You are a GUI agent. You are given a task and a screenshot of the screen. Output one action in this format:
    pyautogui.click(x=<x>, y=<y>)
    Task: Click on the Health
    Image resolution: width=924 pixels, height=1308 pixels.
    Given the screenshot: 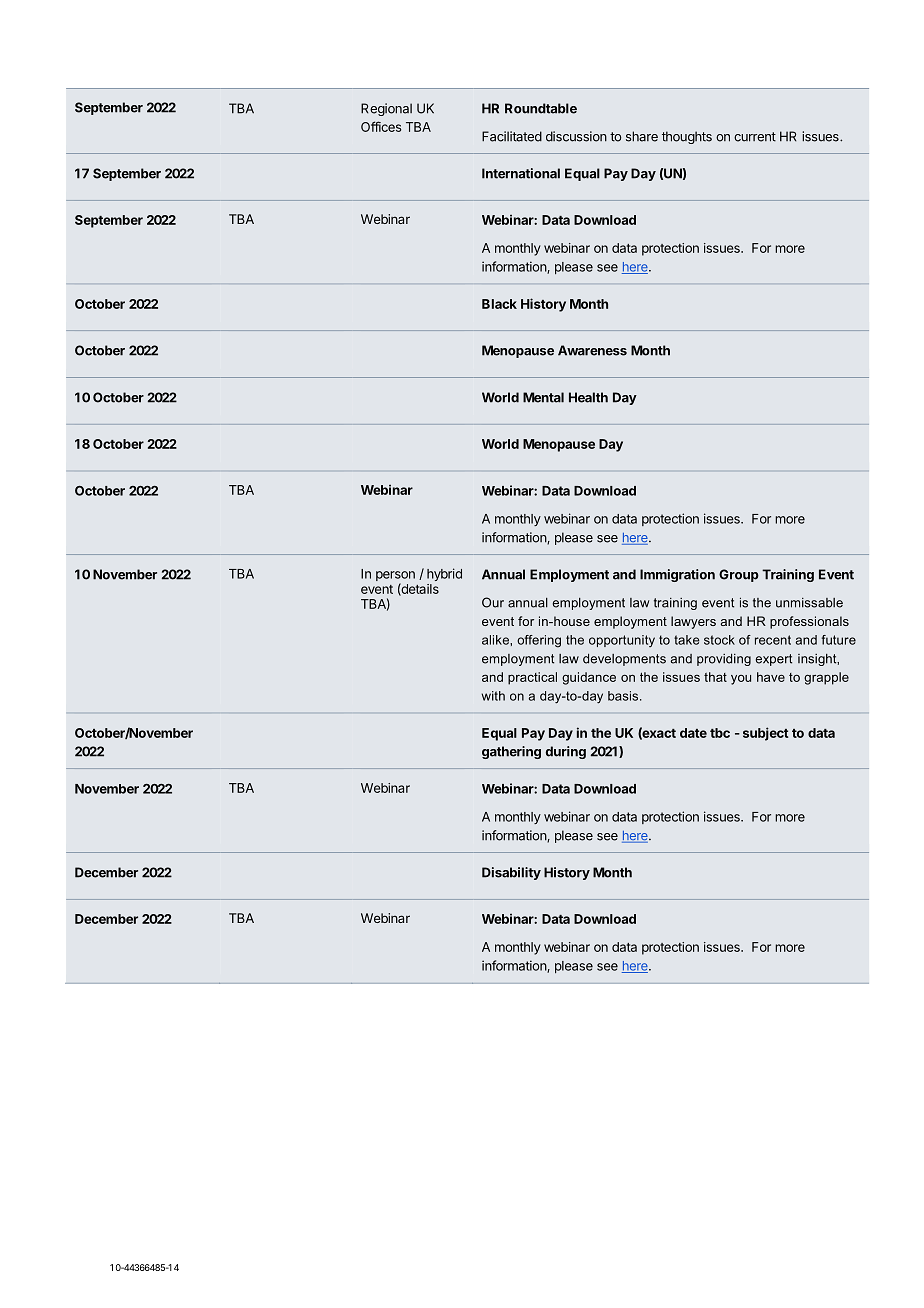 What is the action you would take?
    pyautogui.click(x=588, y=397)
